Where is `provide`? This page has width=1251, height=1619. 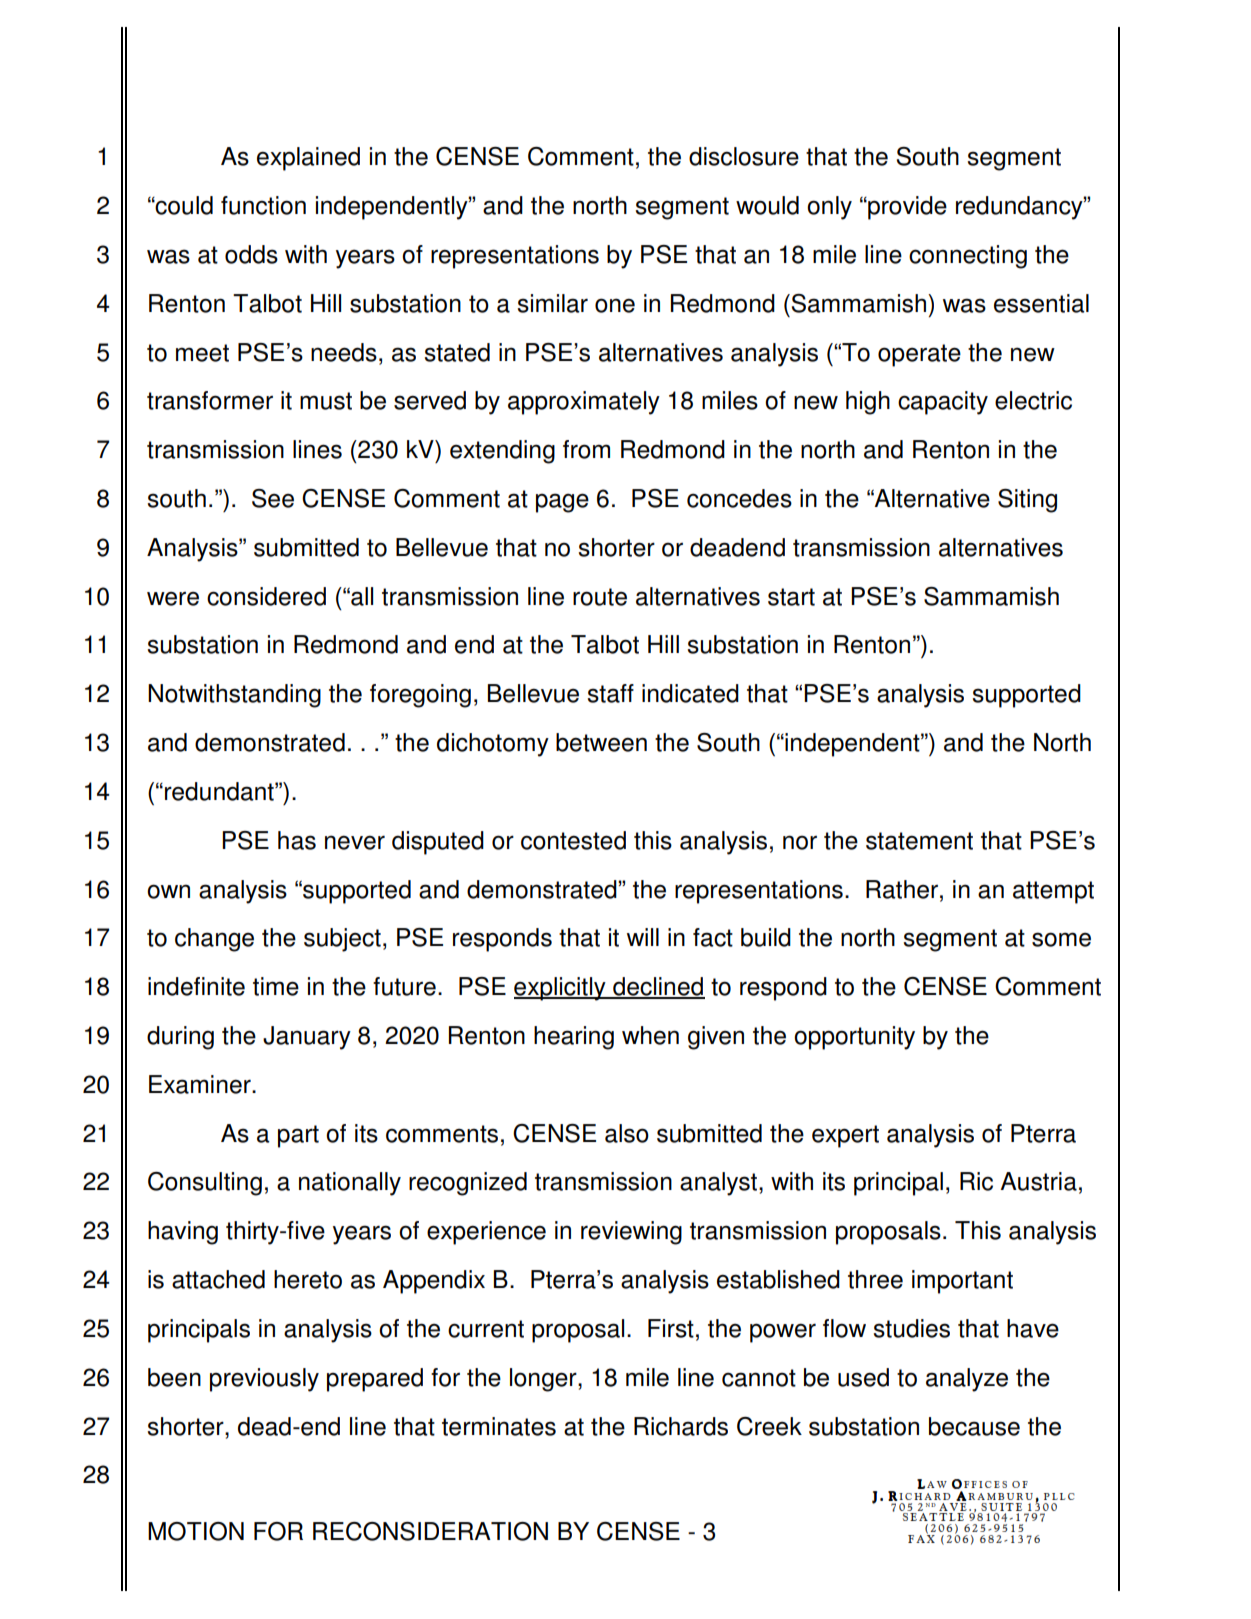
provide is located at coordinates (906, 208).
